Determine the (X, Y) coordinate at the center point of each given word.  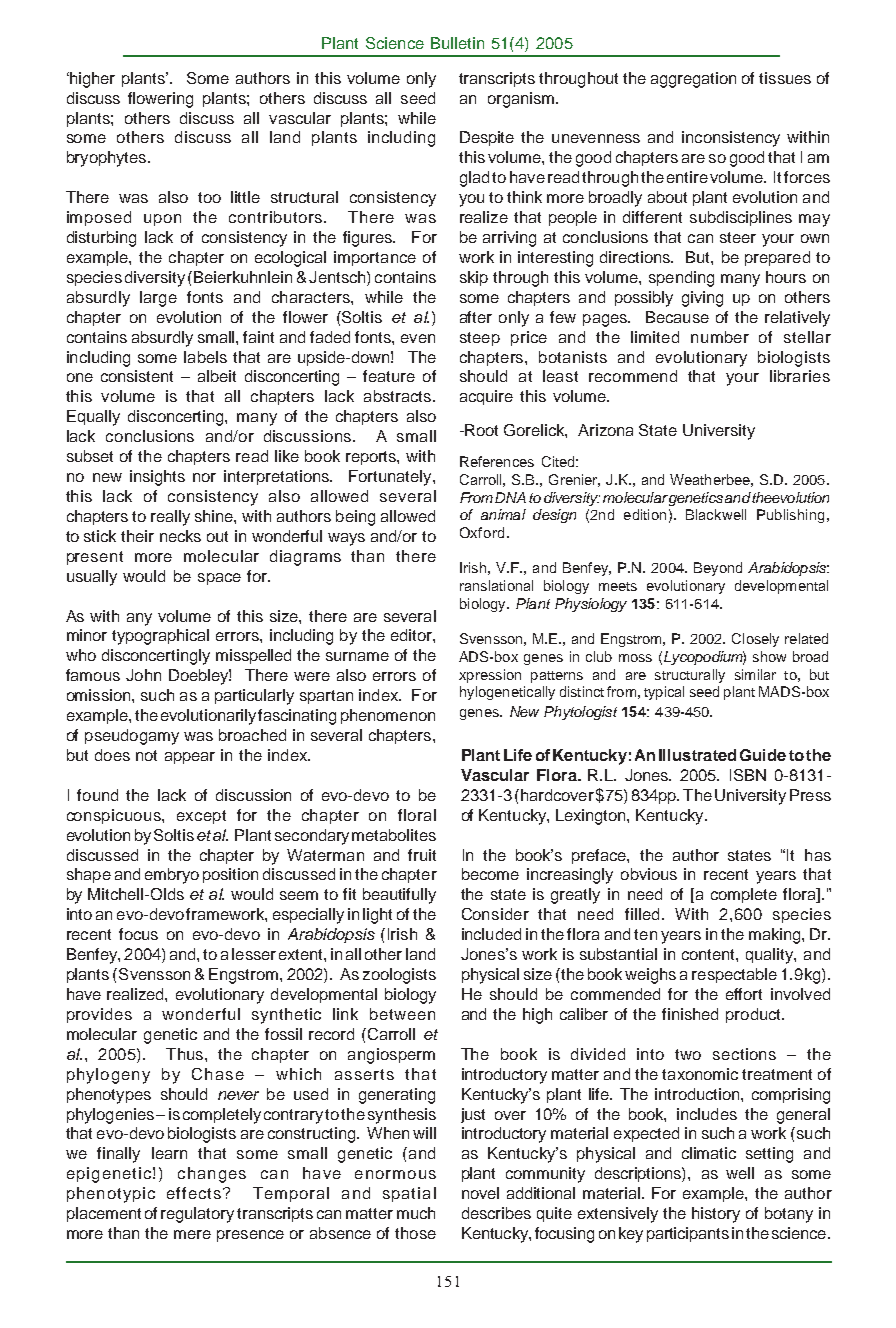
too (209, 197)
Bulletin (457, 43)
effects (194, 1193)
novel (480, 1193)
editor (412, 635)
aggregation (693, 80)
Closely (755, 640)
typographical (160, 637)
